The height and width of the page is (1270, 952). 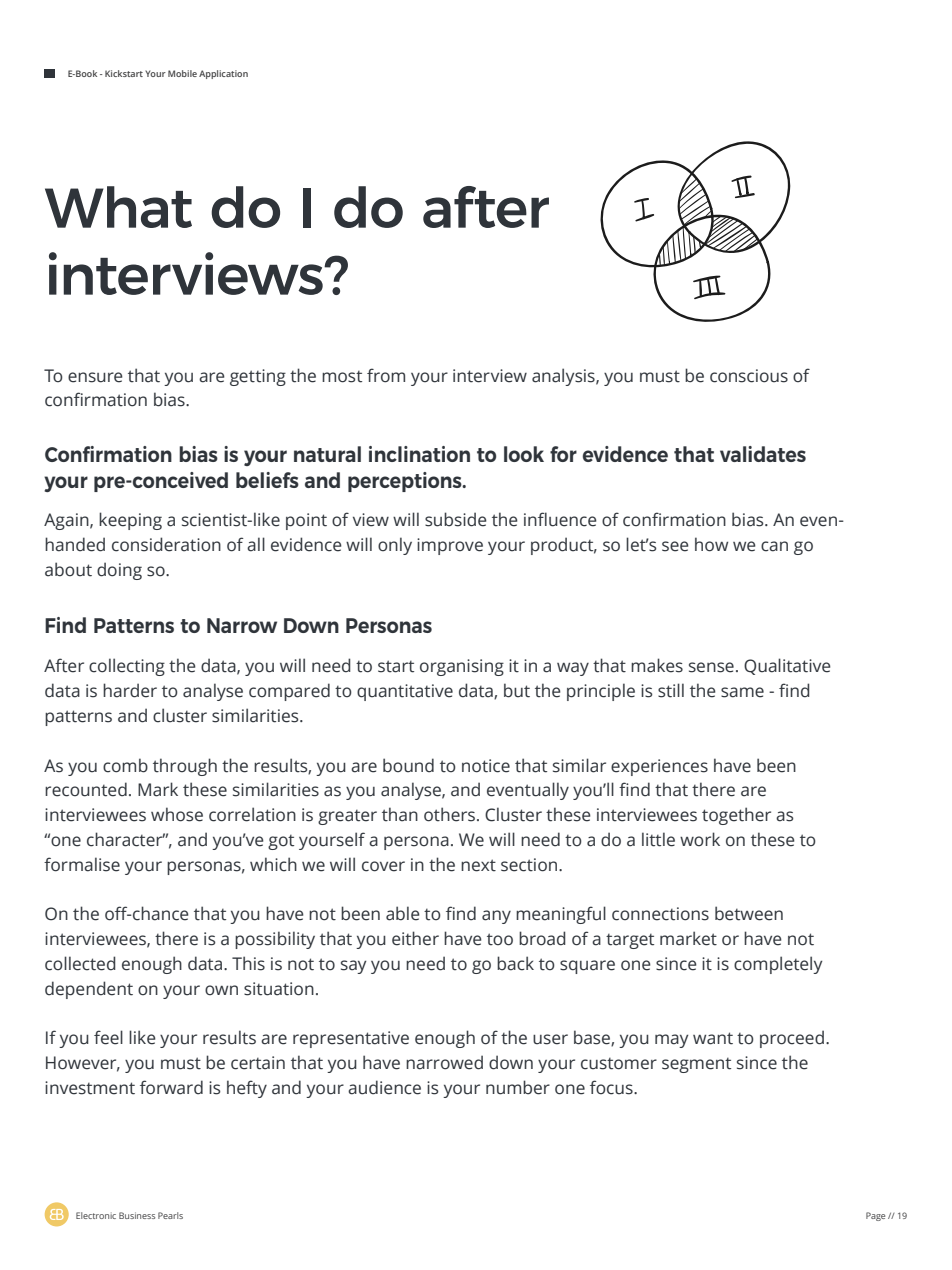 What do you see at coordinates (223, 74) in the page?
I see `Application` at bounding box center [223, 74].
